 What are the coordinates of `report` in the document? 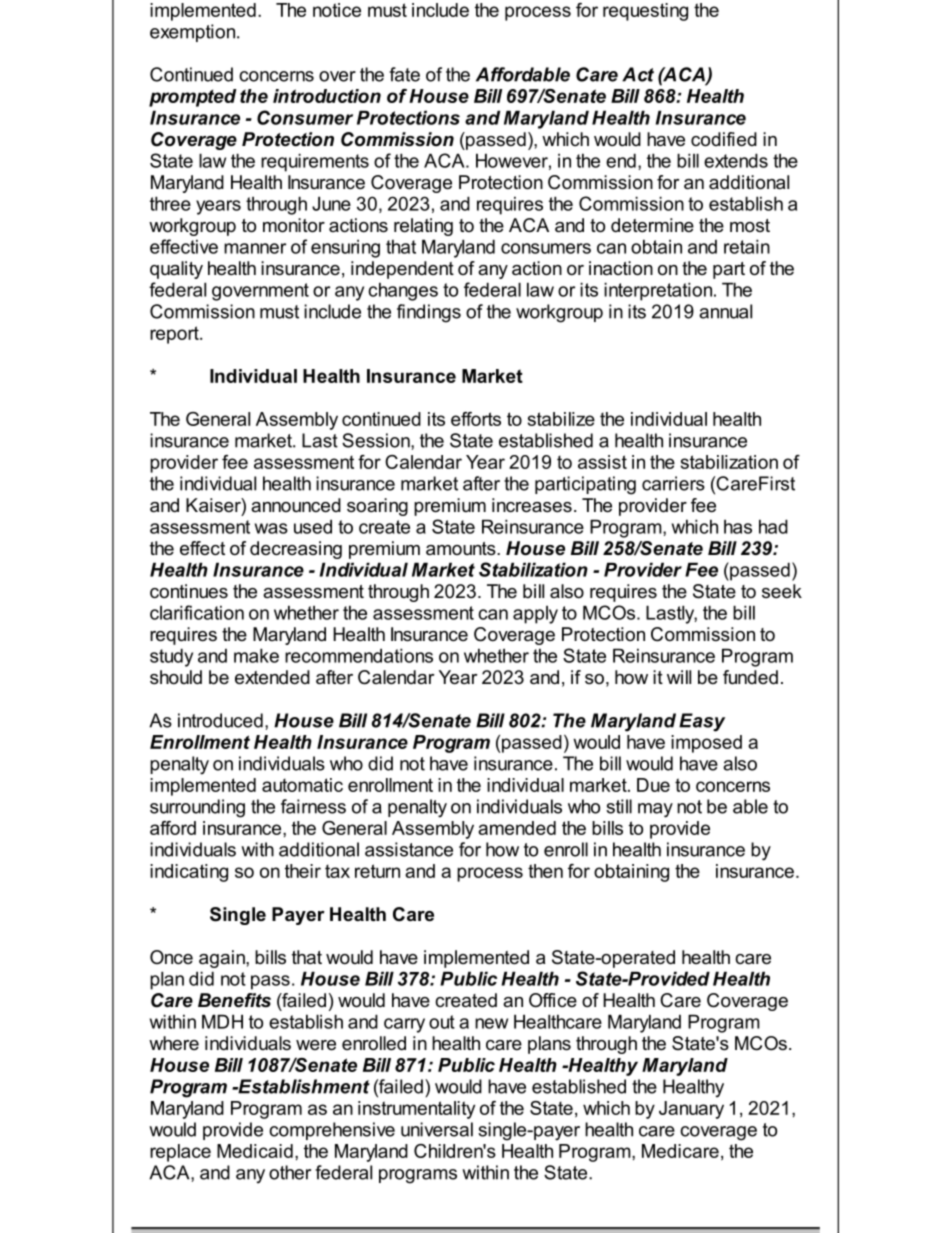 It's located at (175, 335).
